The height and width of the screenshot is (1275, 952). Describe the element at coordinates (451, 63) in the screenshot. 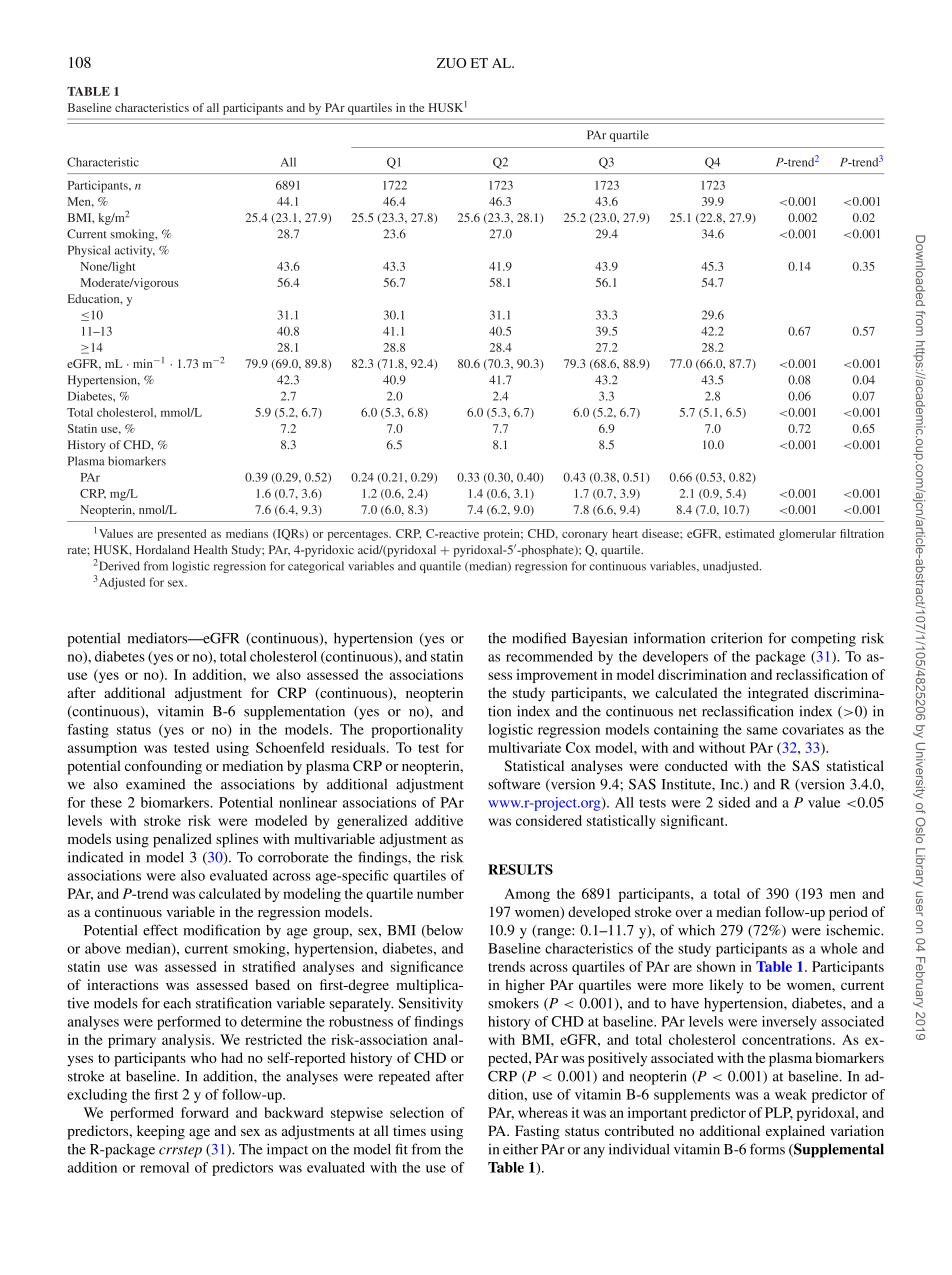

I see `ZUO` at that location.
